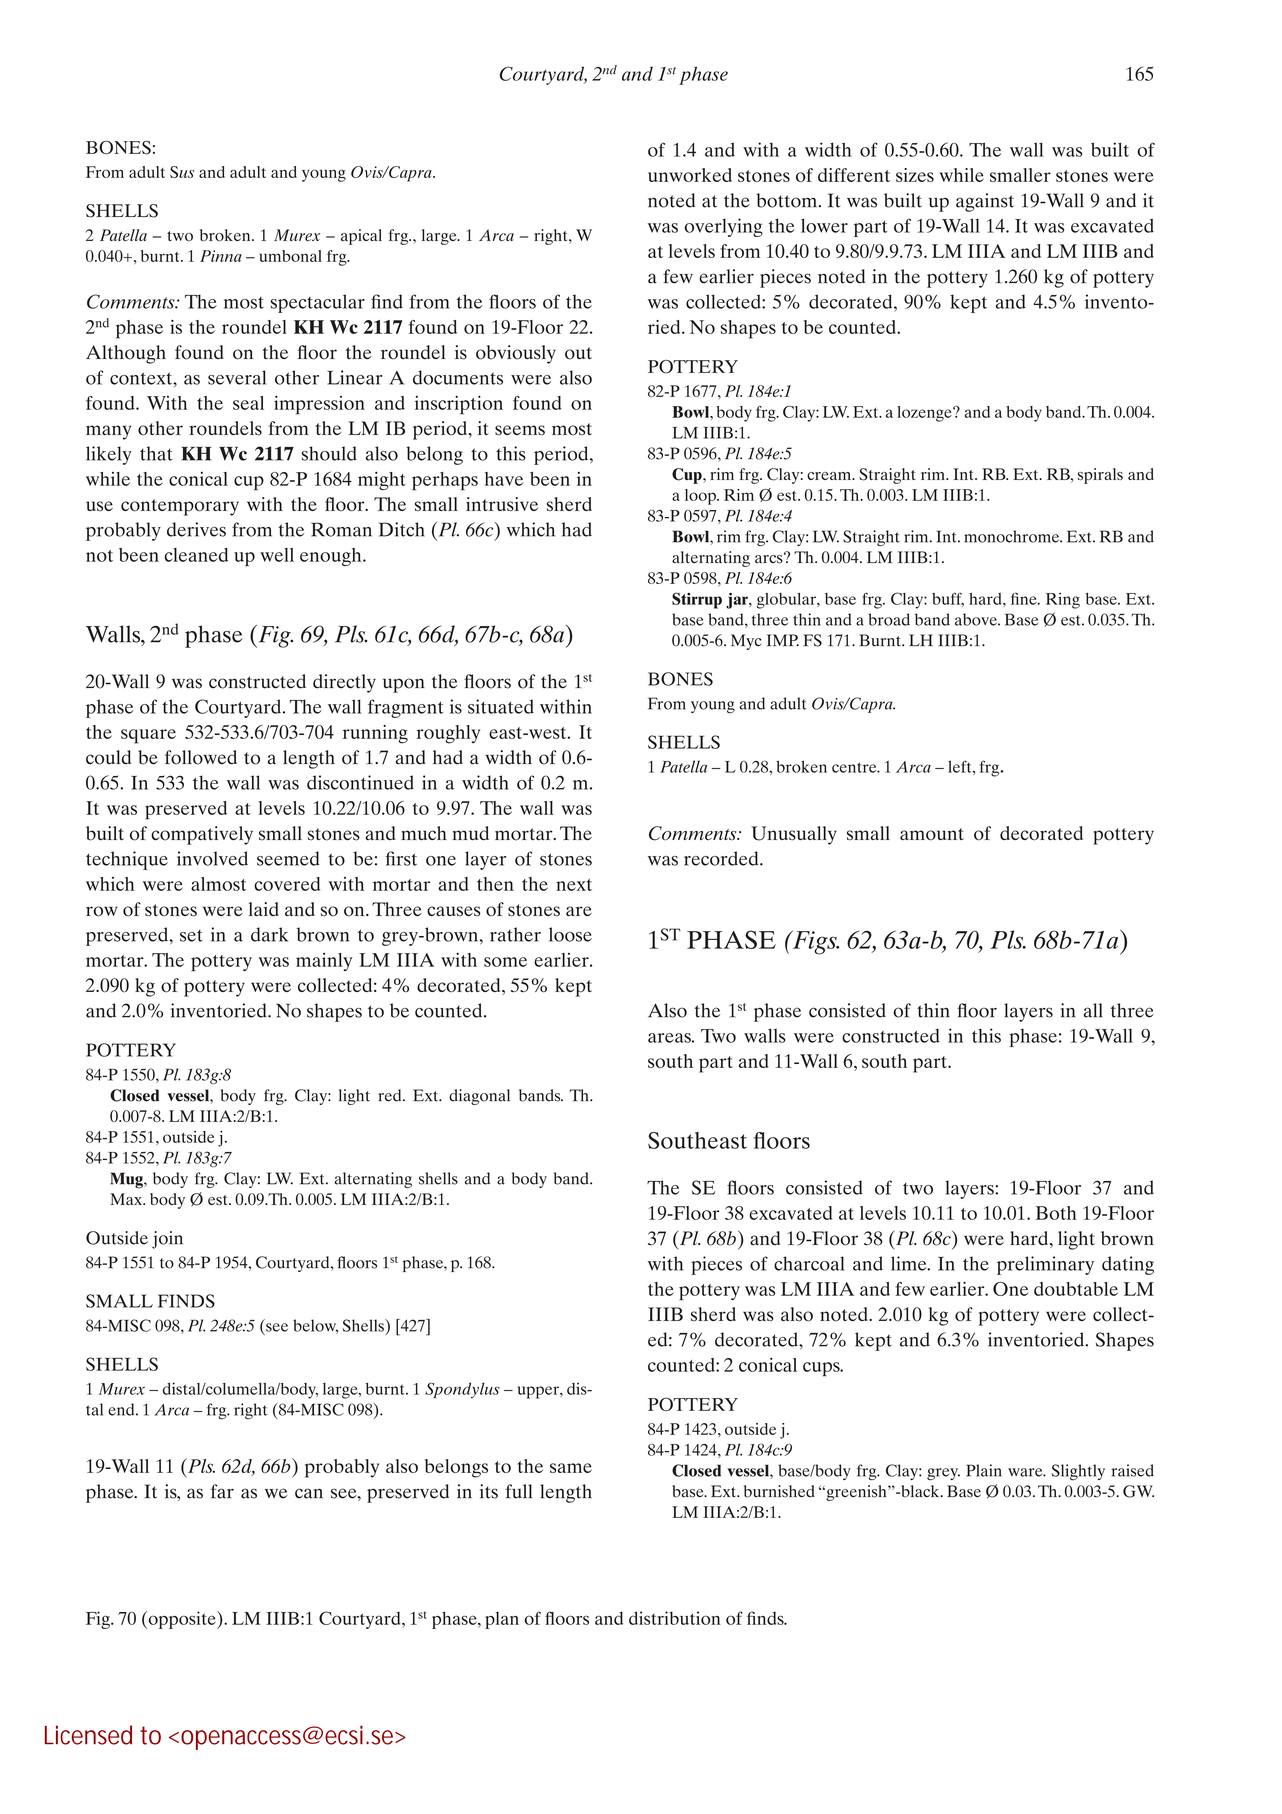  I want to click on Plain, so click(984, 1470).
